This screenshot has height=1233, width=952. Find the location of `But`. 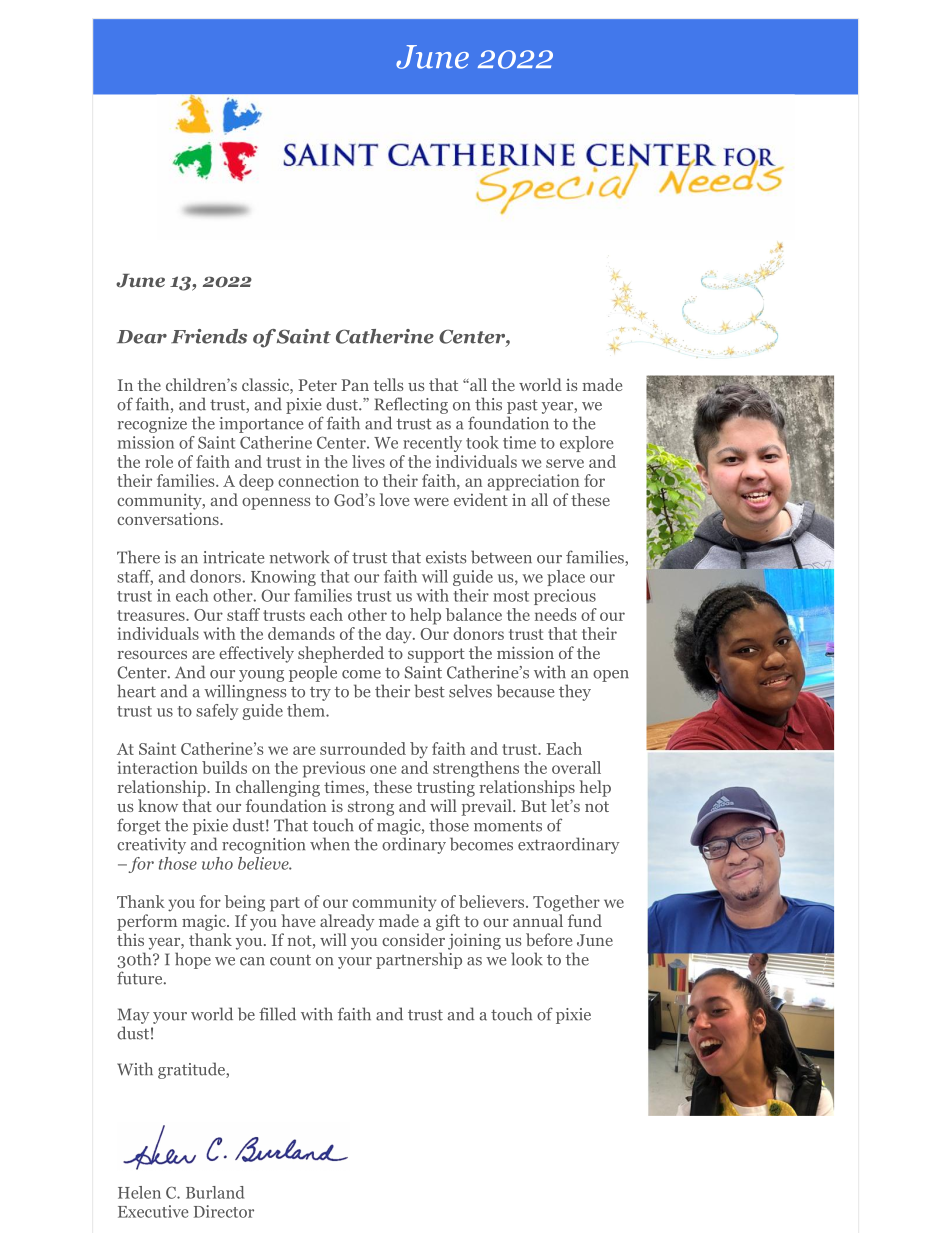

But is located at coordinates (534, 806).
